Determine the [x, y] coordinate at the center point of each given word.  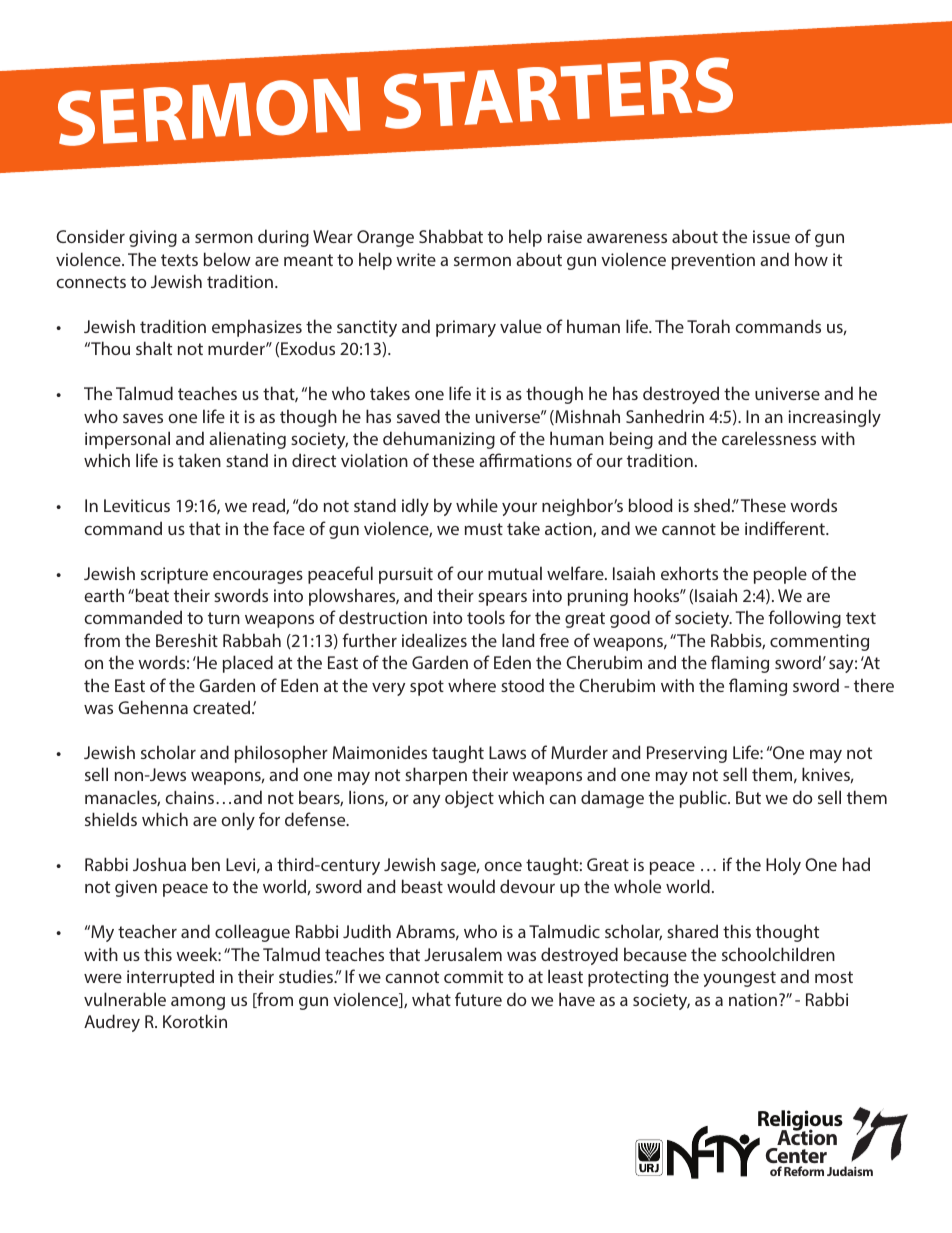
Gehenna [153, 707]
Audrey [112, 1023]
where [472, 685]
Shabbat [451, 236]
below [227, 259]
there [874, 685]
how [811, 259]
